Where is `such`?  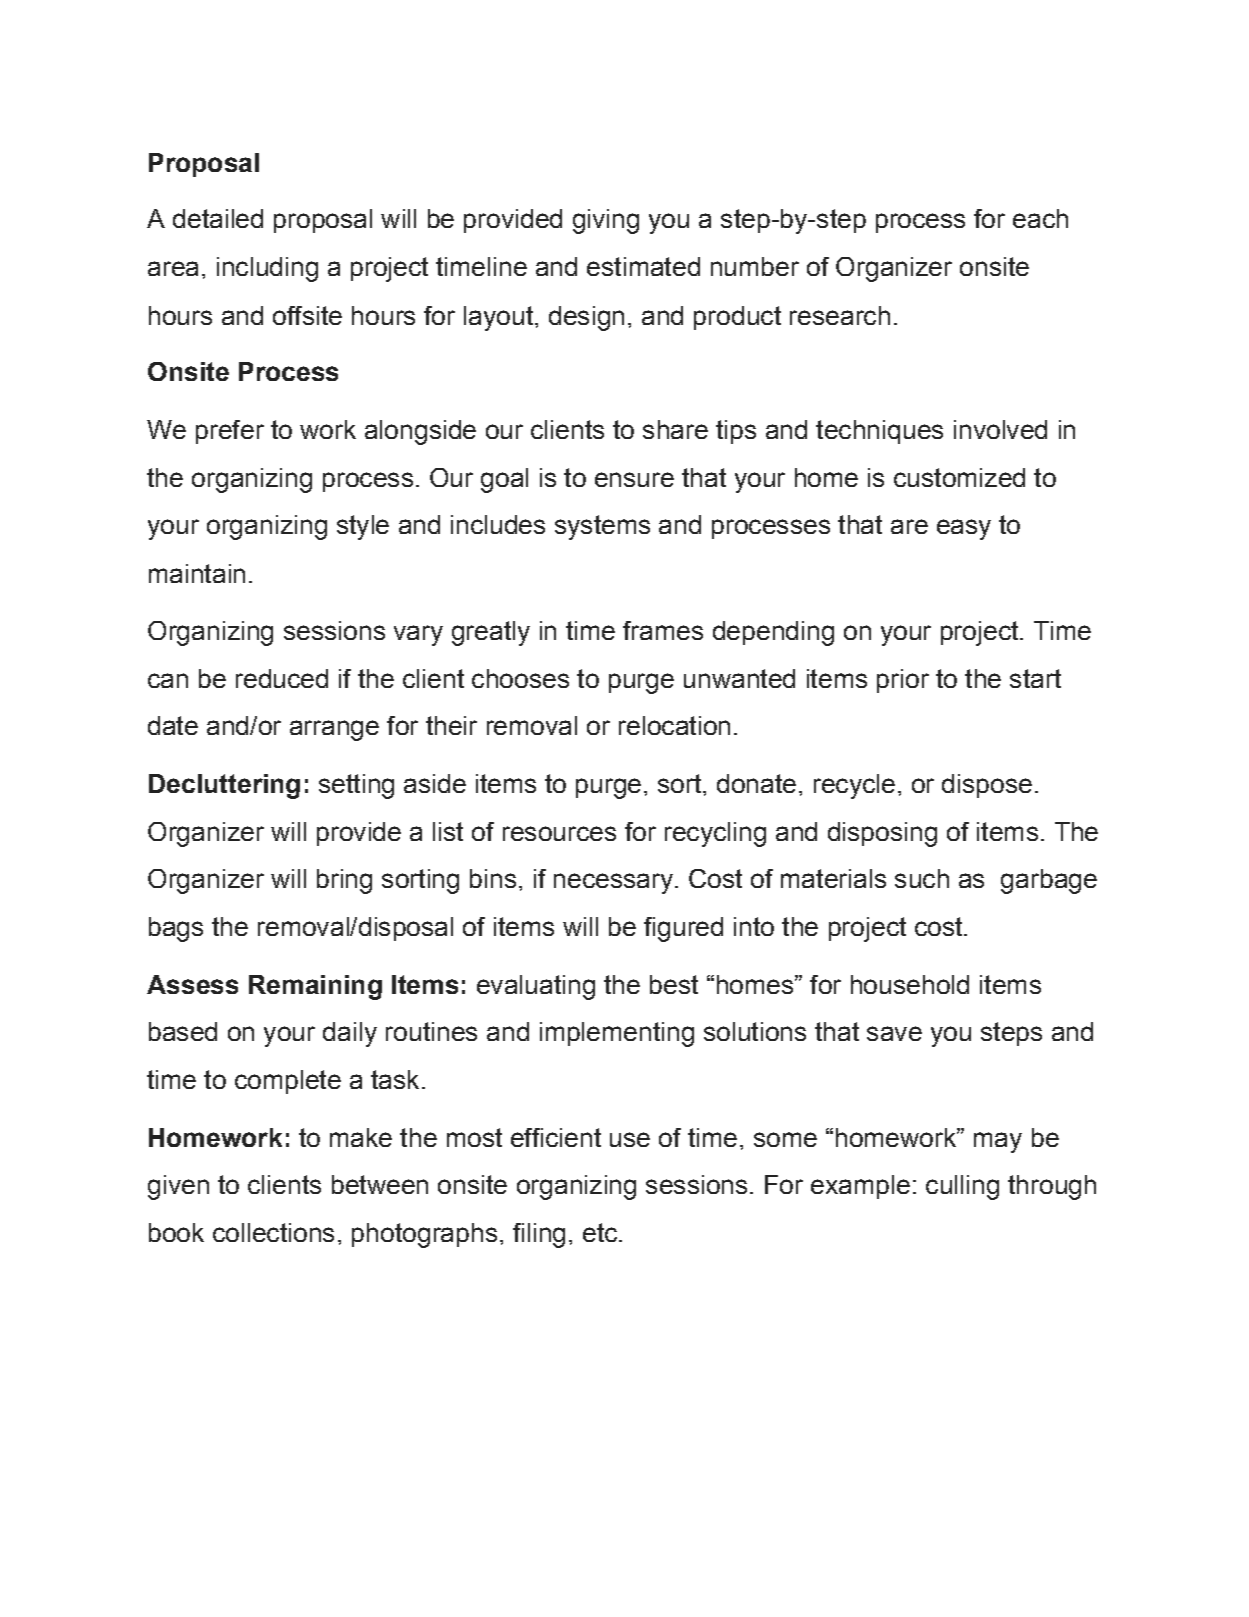
such is located at coordinates (922, 878).
